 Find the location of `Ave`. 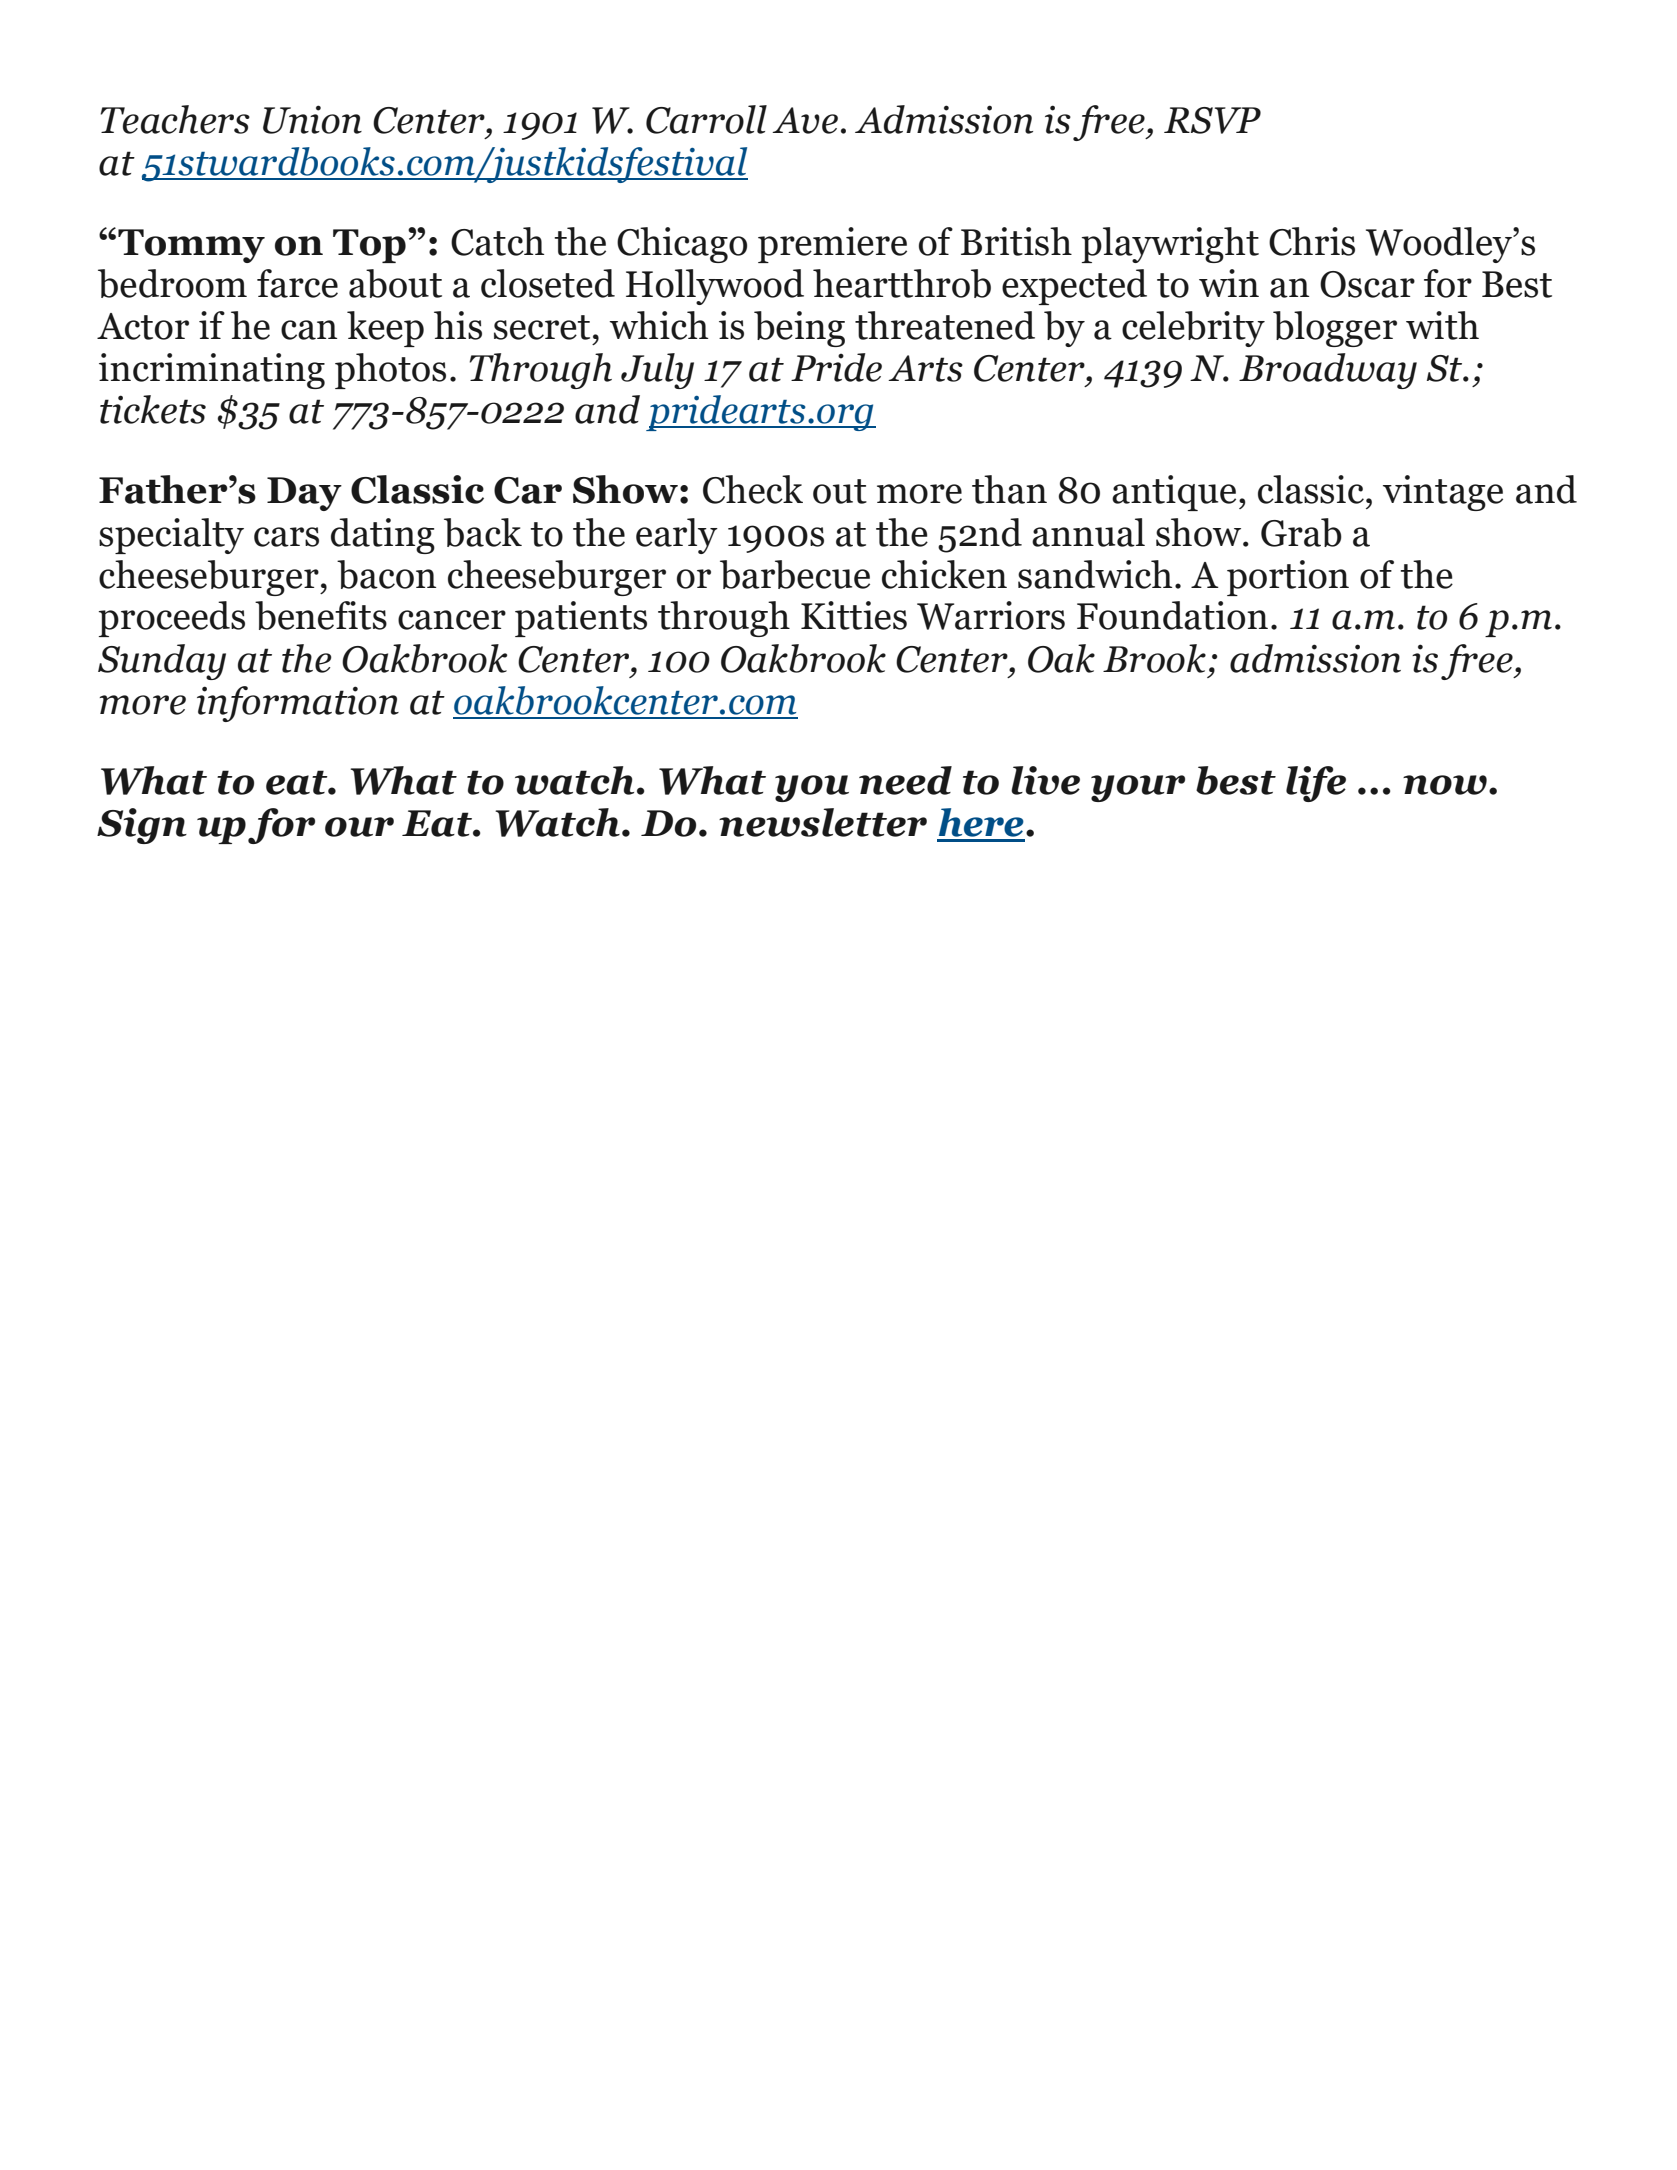

Ave is located at coordinates (805, 120).
